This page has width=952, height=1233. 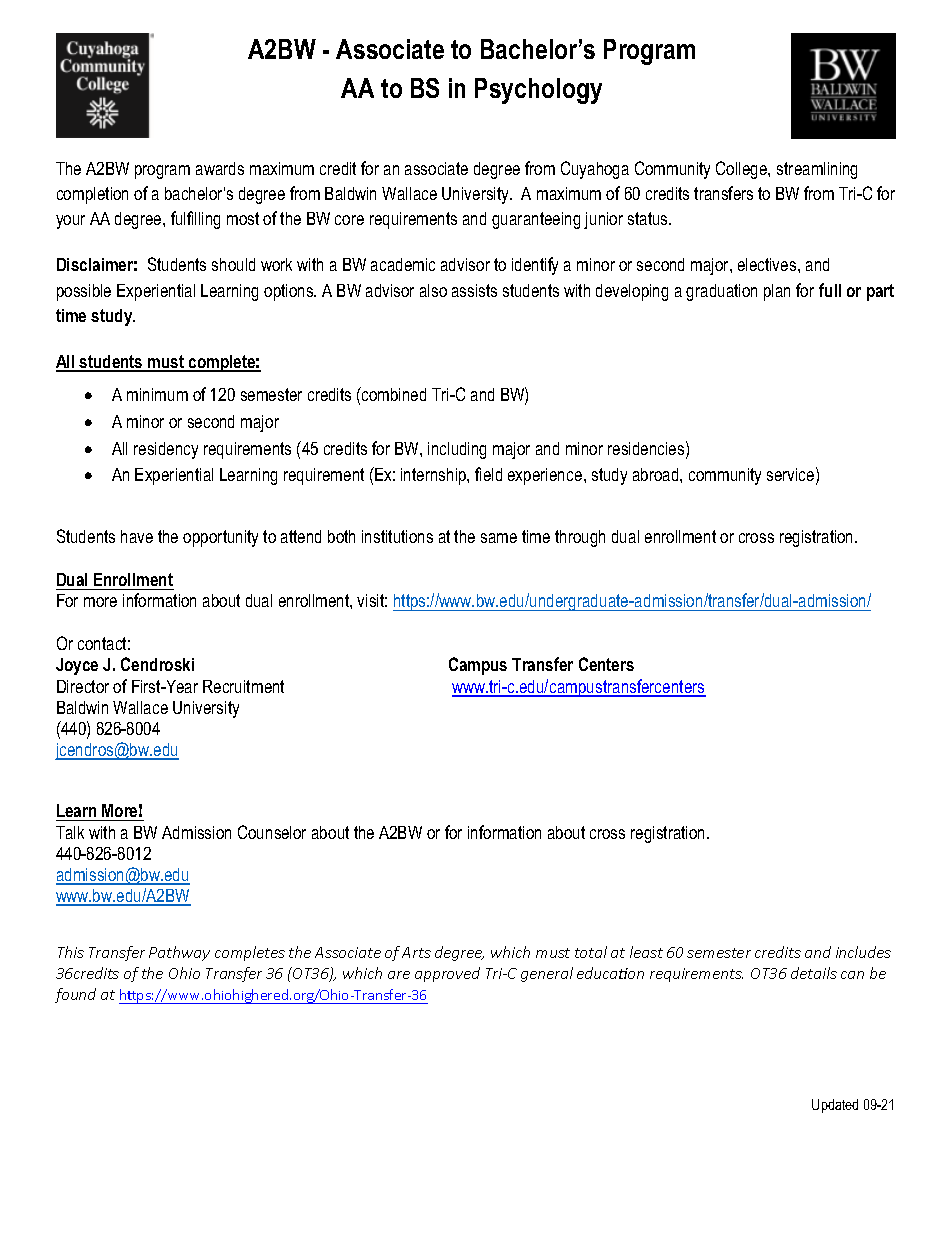 What do you see at coordinates (243, 686) in the page?
I see `Recruitment` at bounding box center [243, 686].
